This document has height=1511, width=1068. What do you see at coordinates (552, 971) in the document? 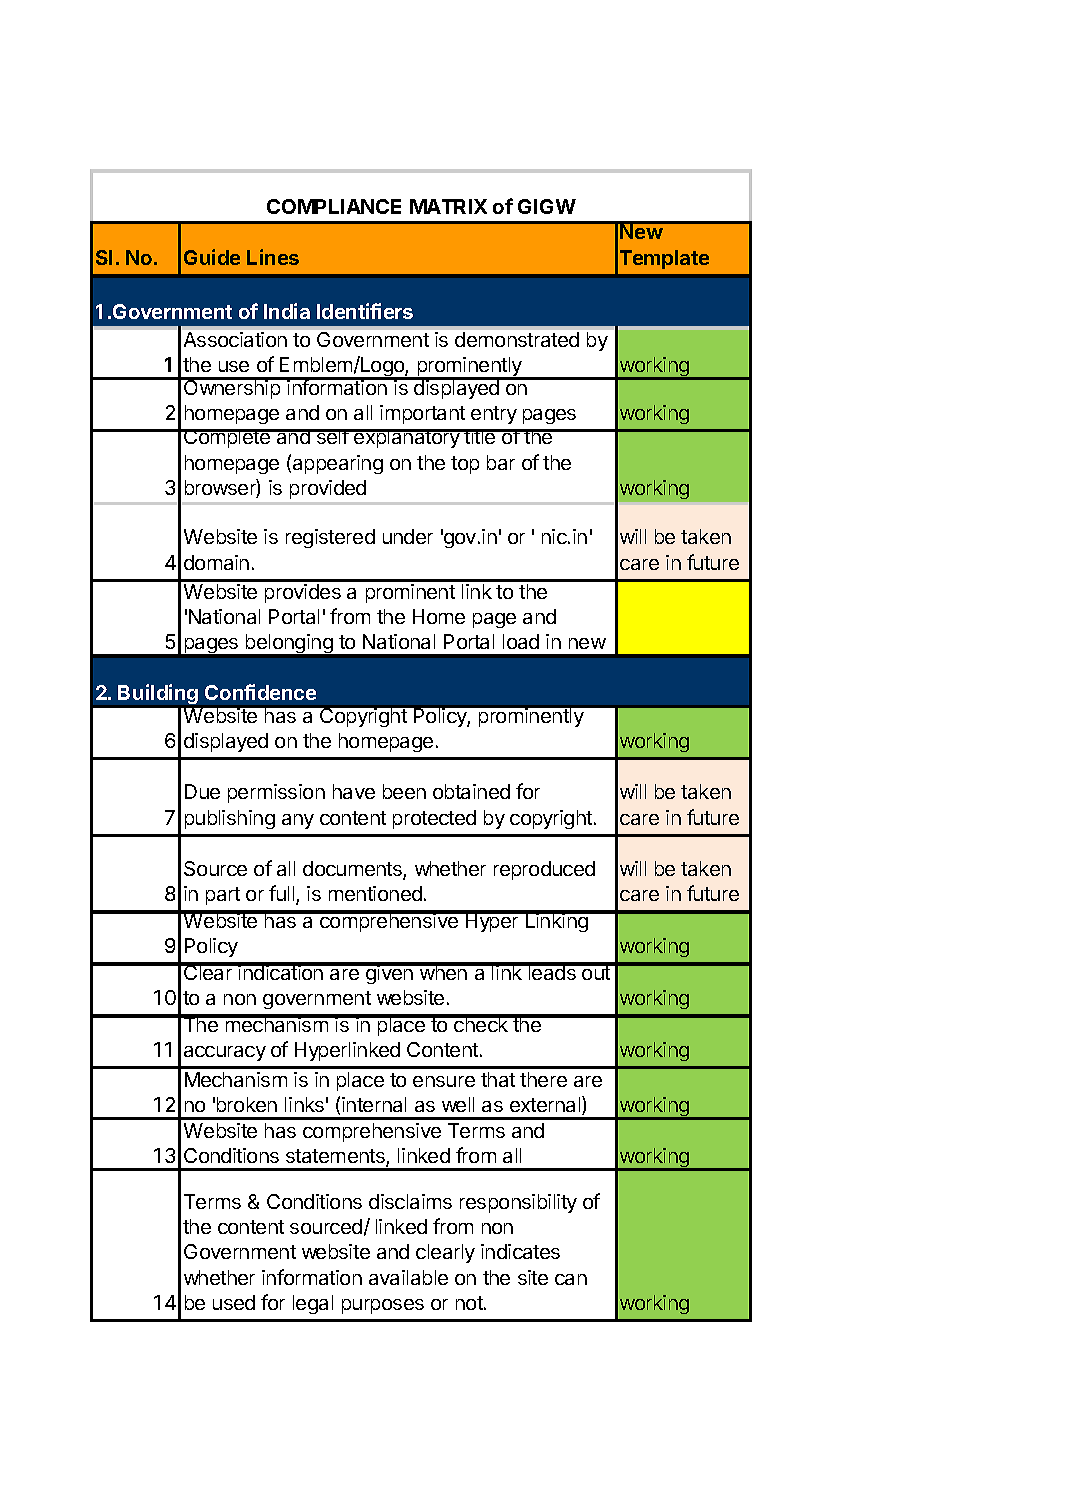
I see `leads` at bounding box center [552, 971].
